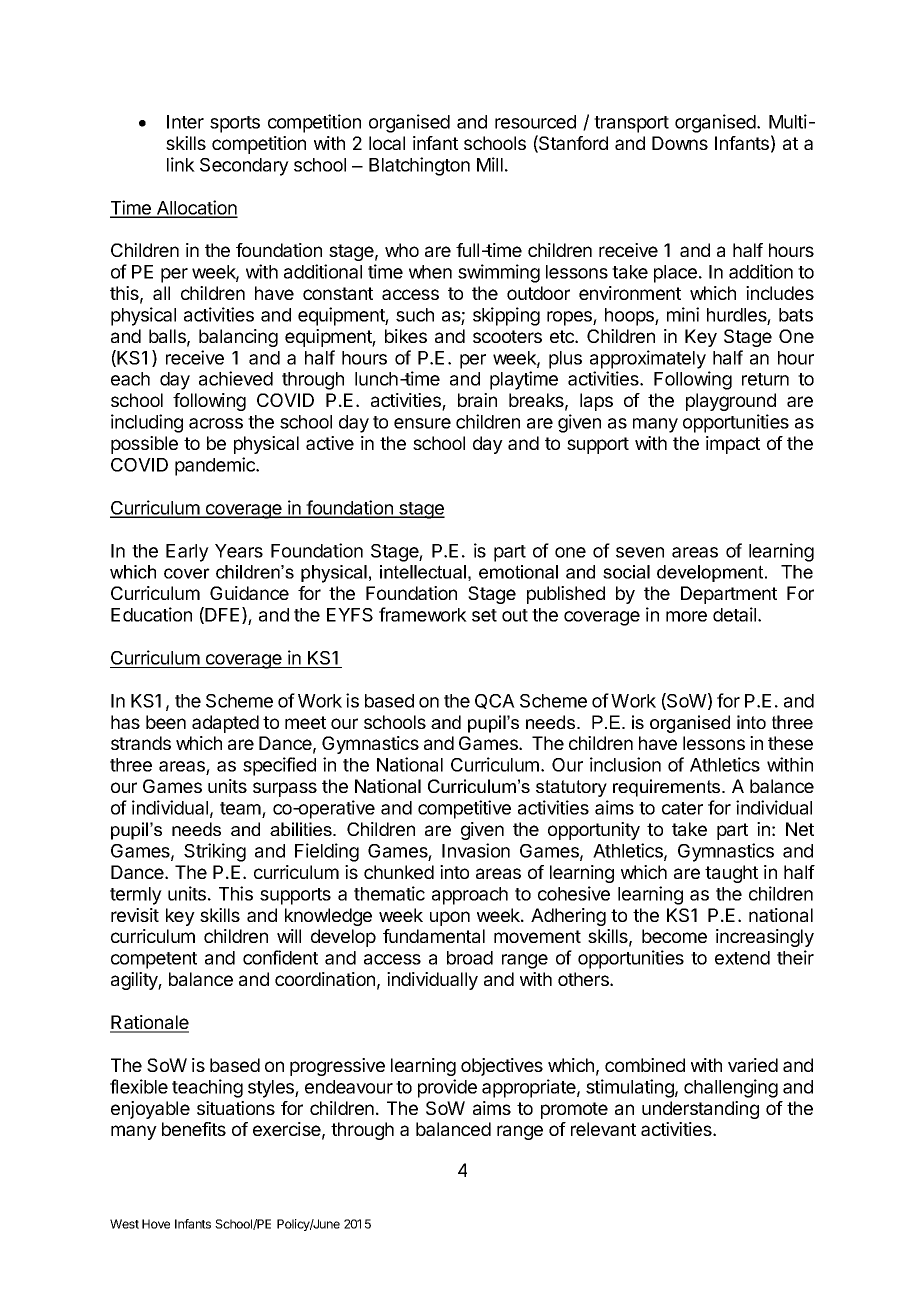 The height and width of the screenshot is (1308, 924). Describe the element at coordinates (447, 1088) in the screenshot. I see `provide` at that location.
